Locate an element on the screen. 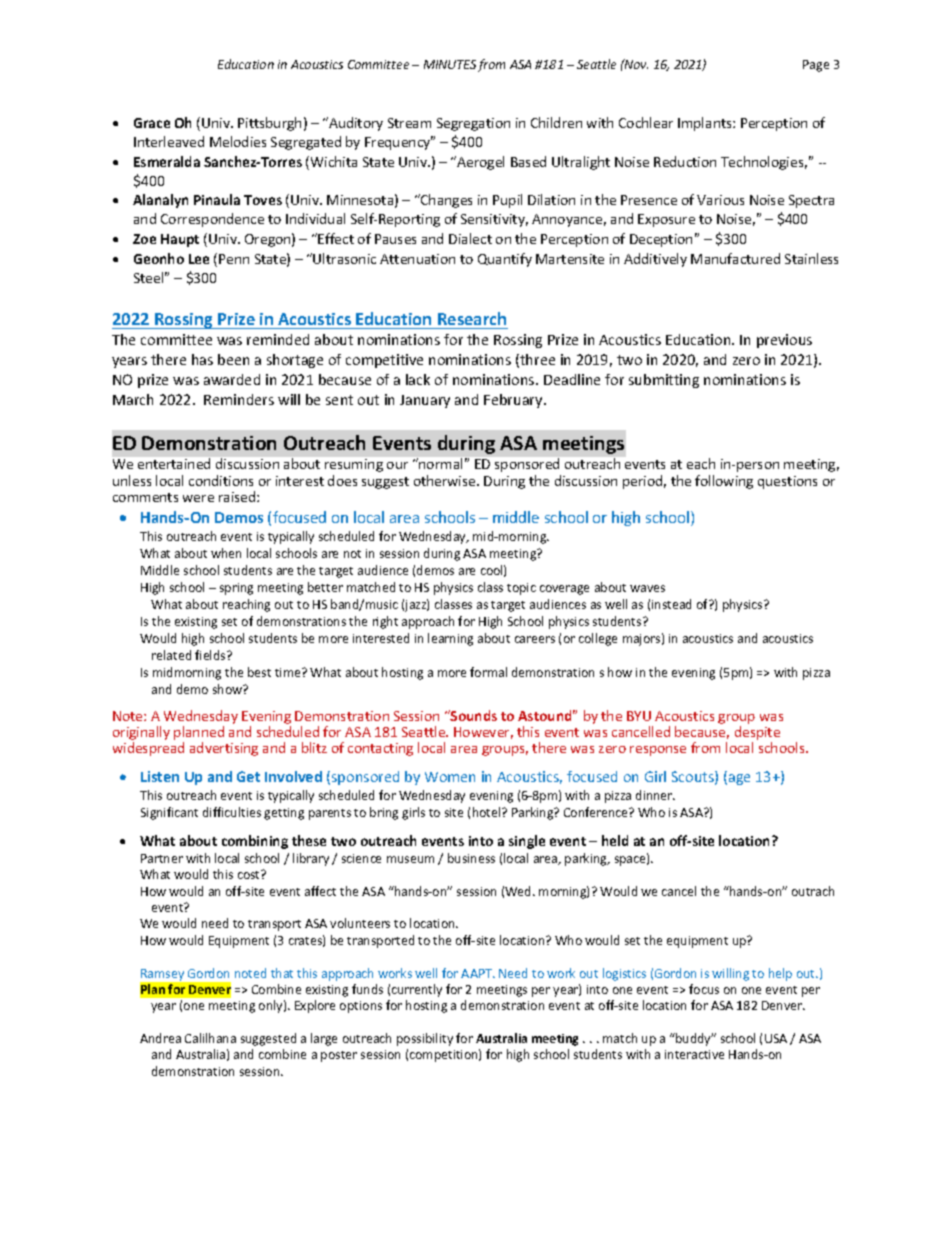  previous is located at coordinates (784, 341).
